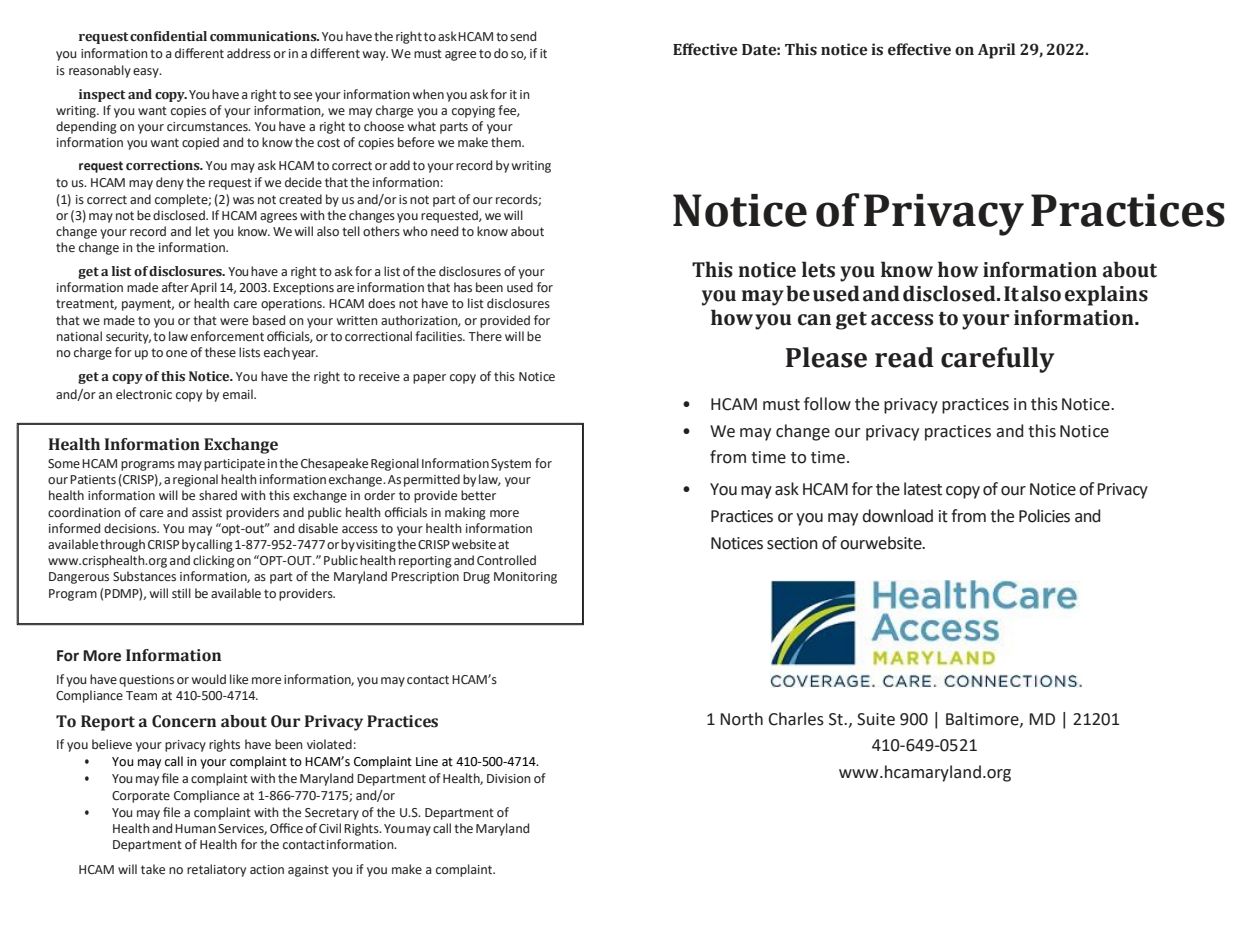  Describe the element at coordinates (818, 269) in the page. I see `lets` at that location.
